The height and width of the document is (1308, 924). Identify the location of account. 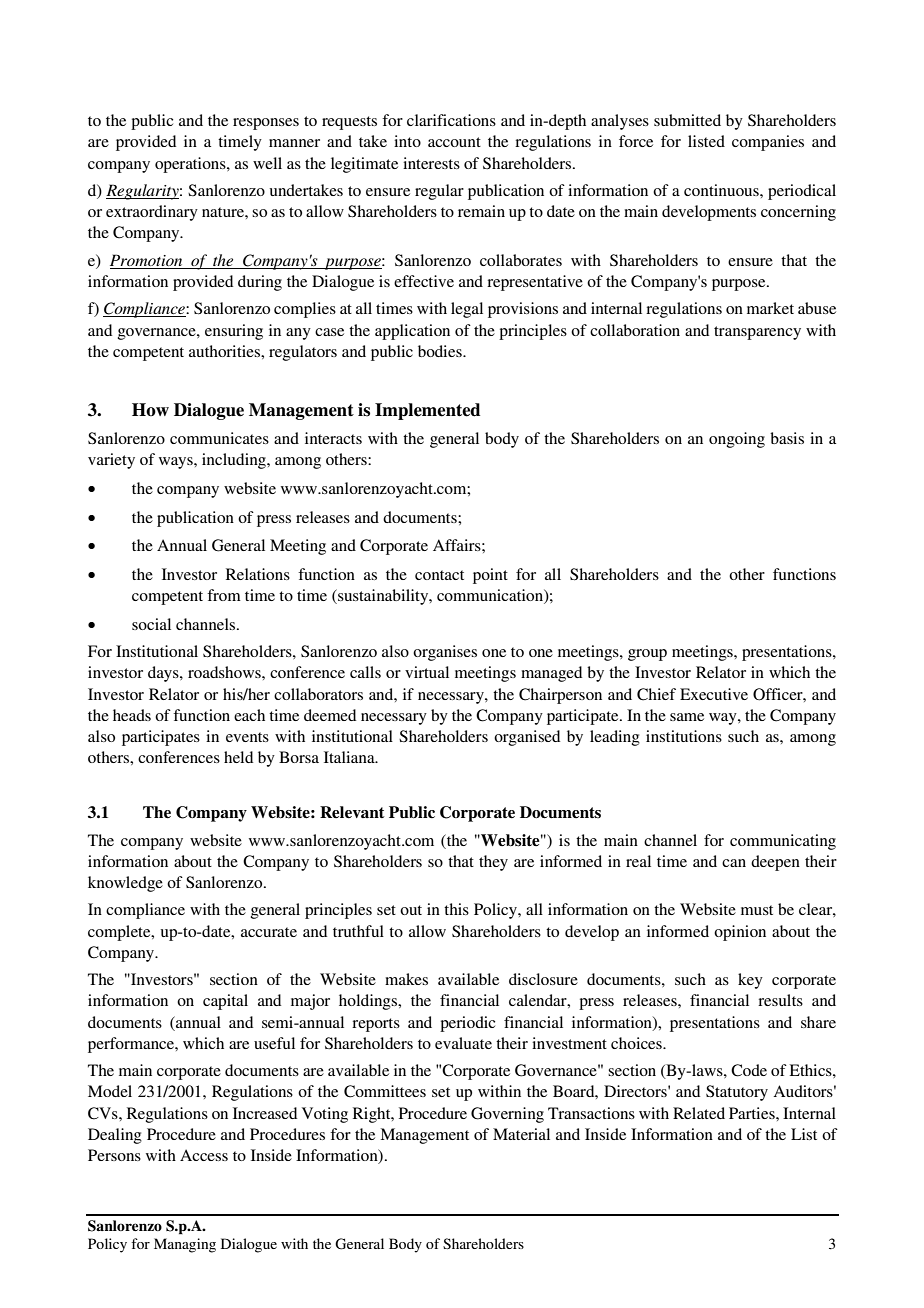
(454, 142).
